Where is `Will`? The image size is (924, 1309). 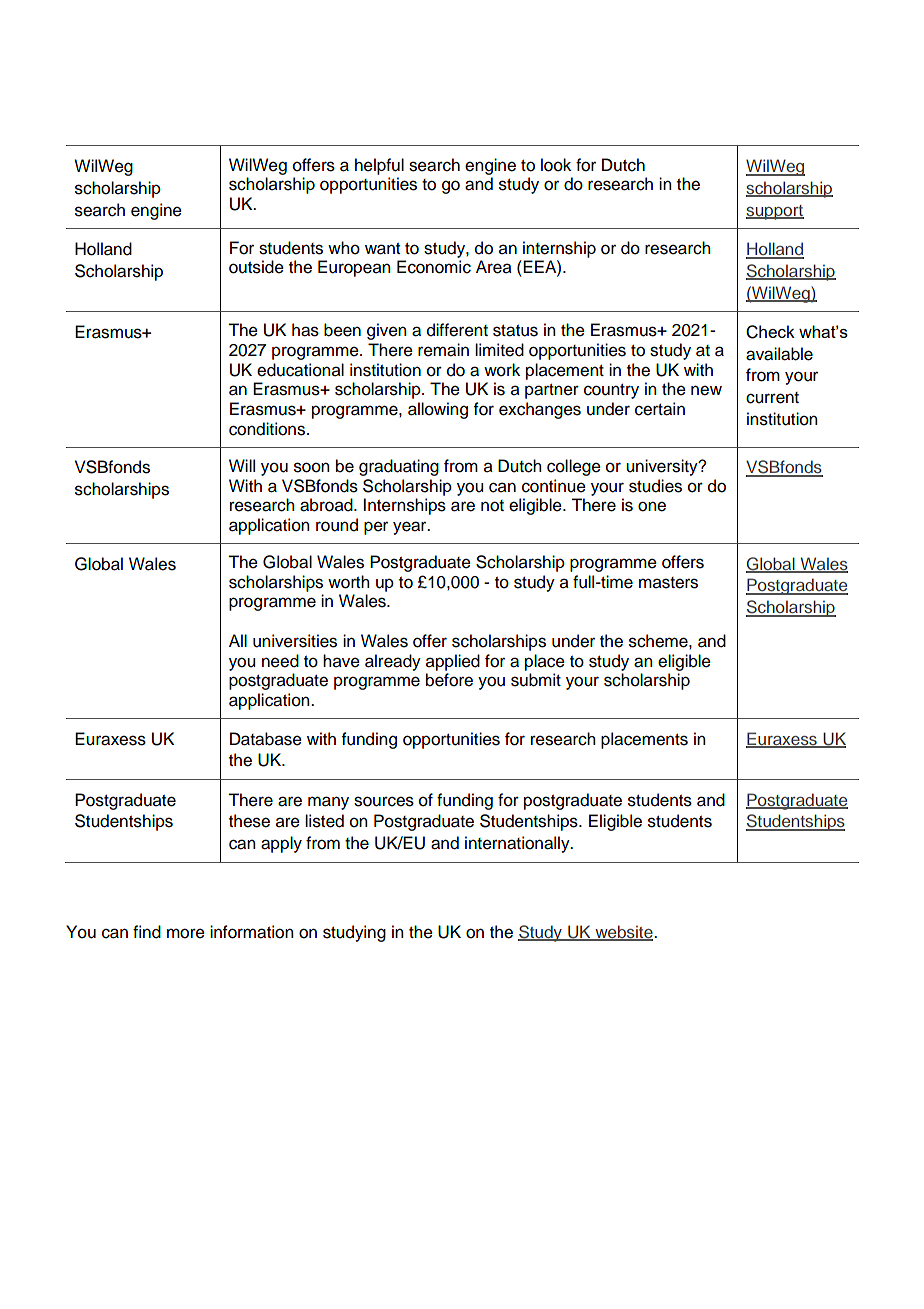 Will is located at coordinates (242, 465).
